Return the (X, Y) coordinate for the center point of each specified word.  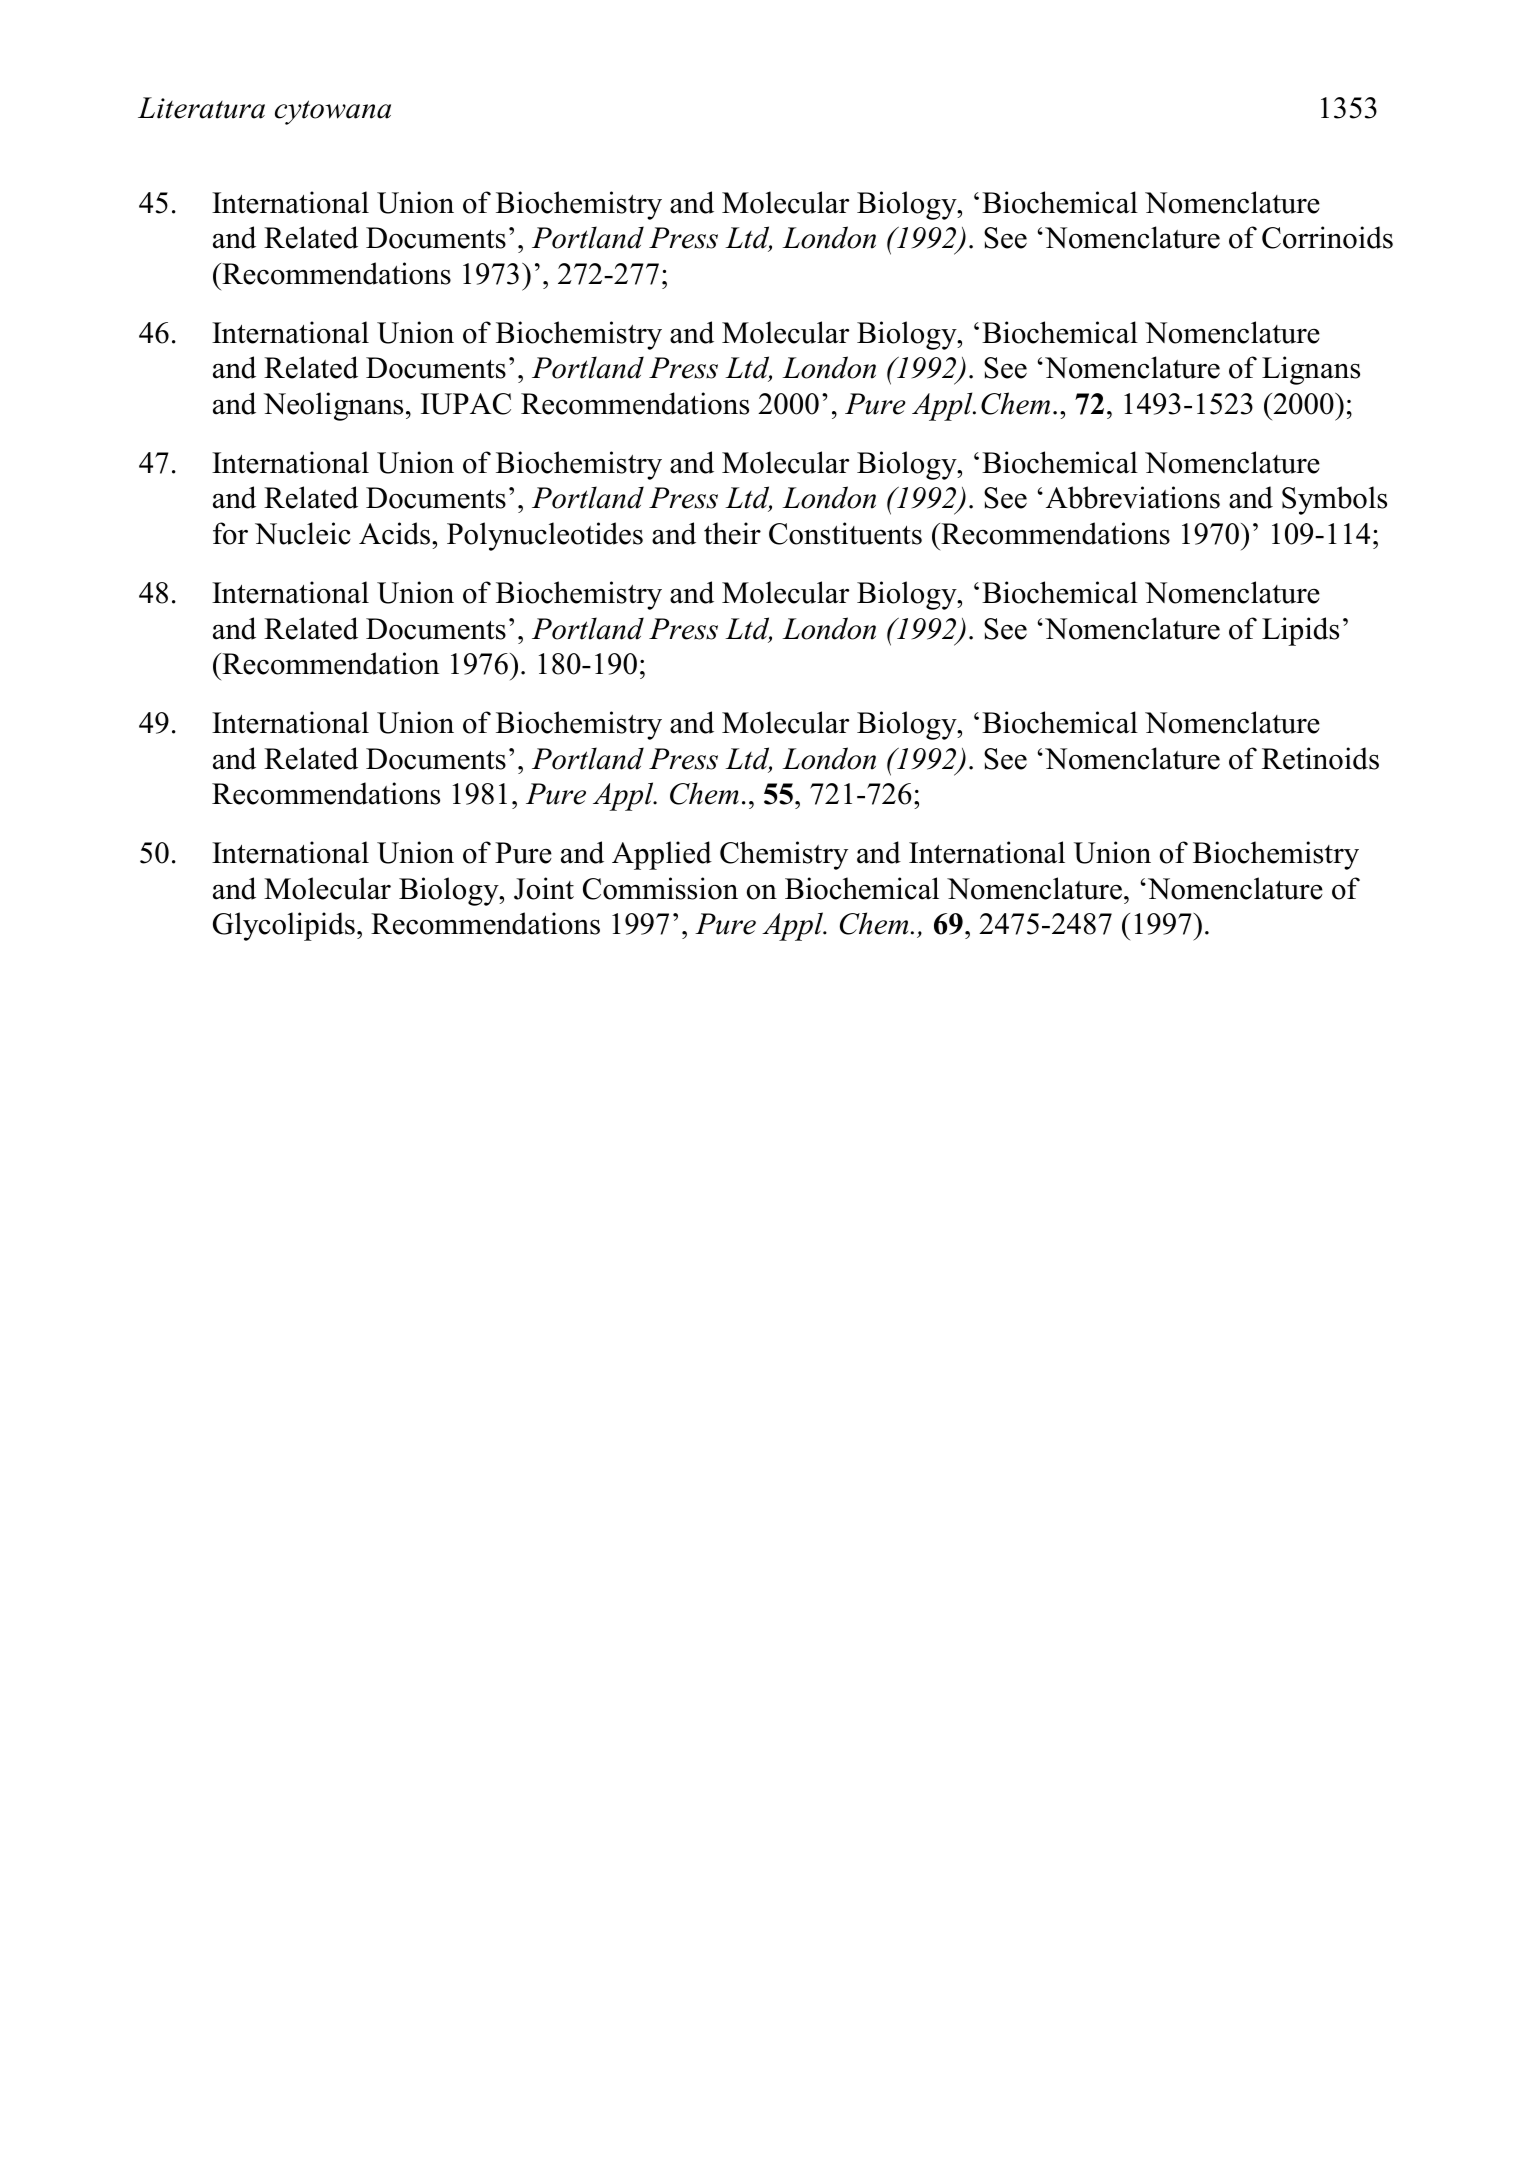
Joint (544, 888)
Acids (396, 533)
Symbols (1334, 500)
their (732, 533)
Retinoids (1320, 758)
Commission (660, 888)
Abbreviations (1133, 497)
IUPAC (466, 404)
